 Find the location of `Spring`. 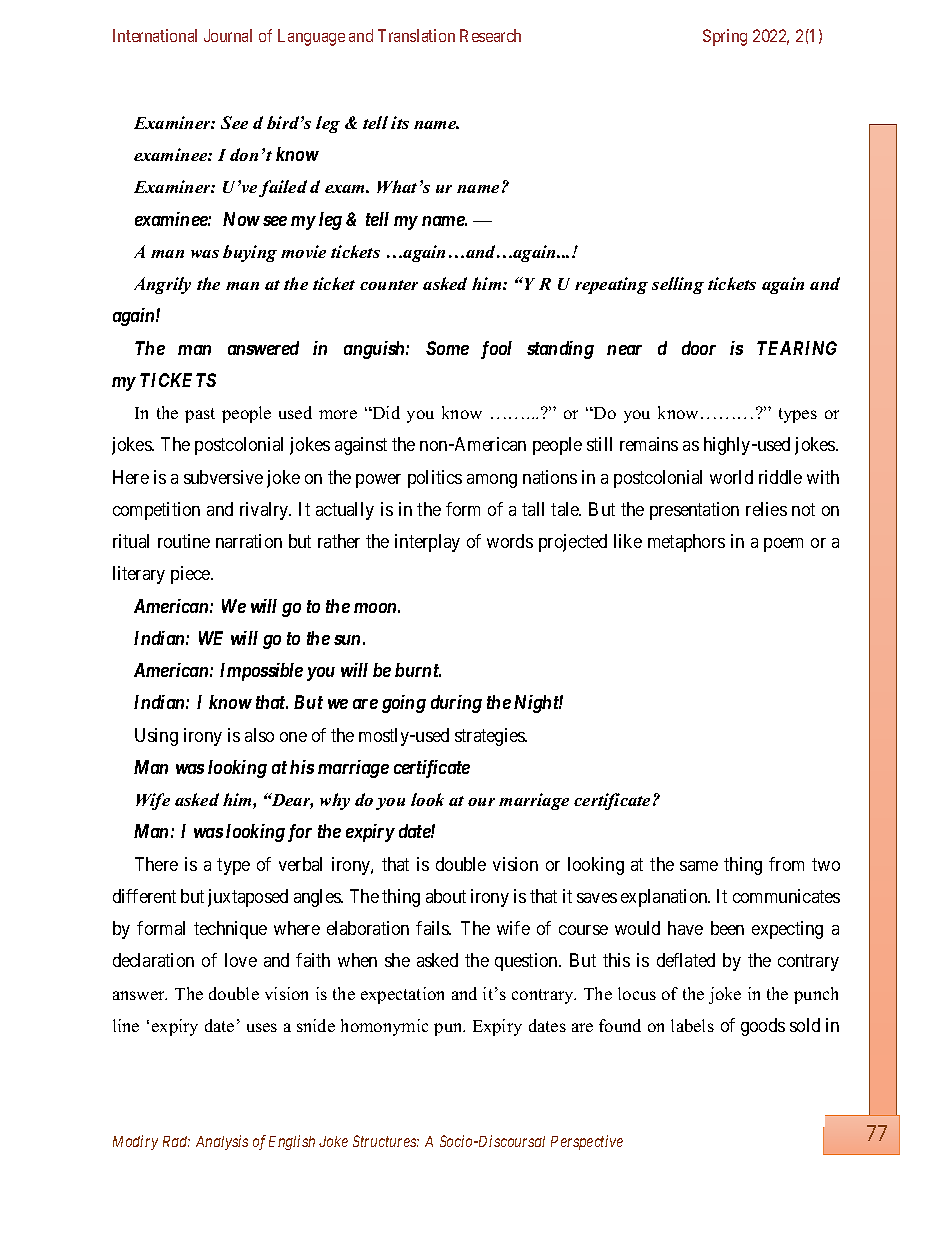

Spring is located at coordinates (725, 37).
